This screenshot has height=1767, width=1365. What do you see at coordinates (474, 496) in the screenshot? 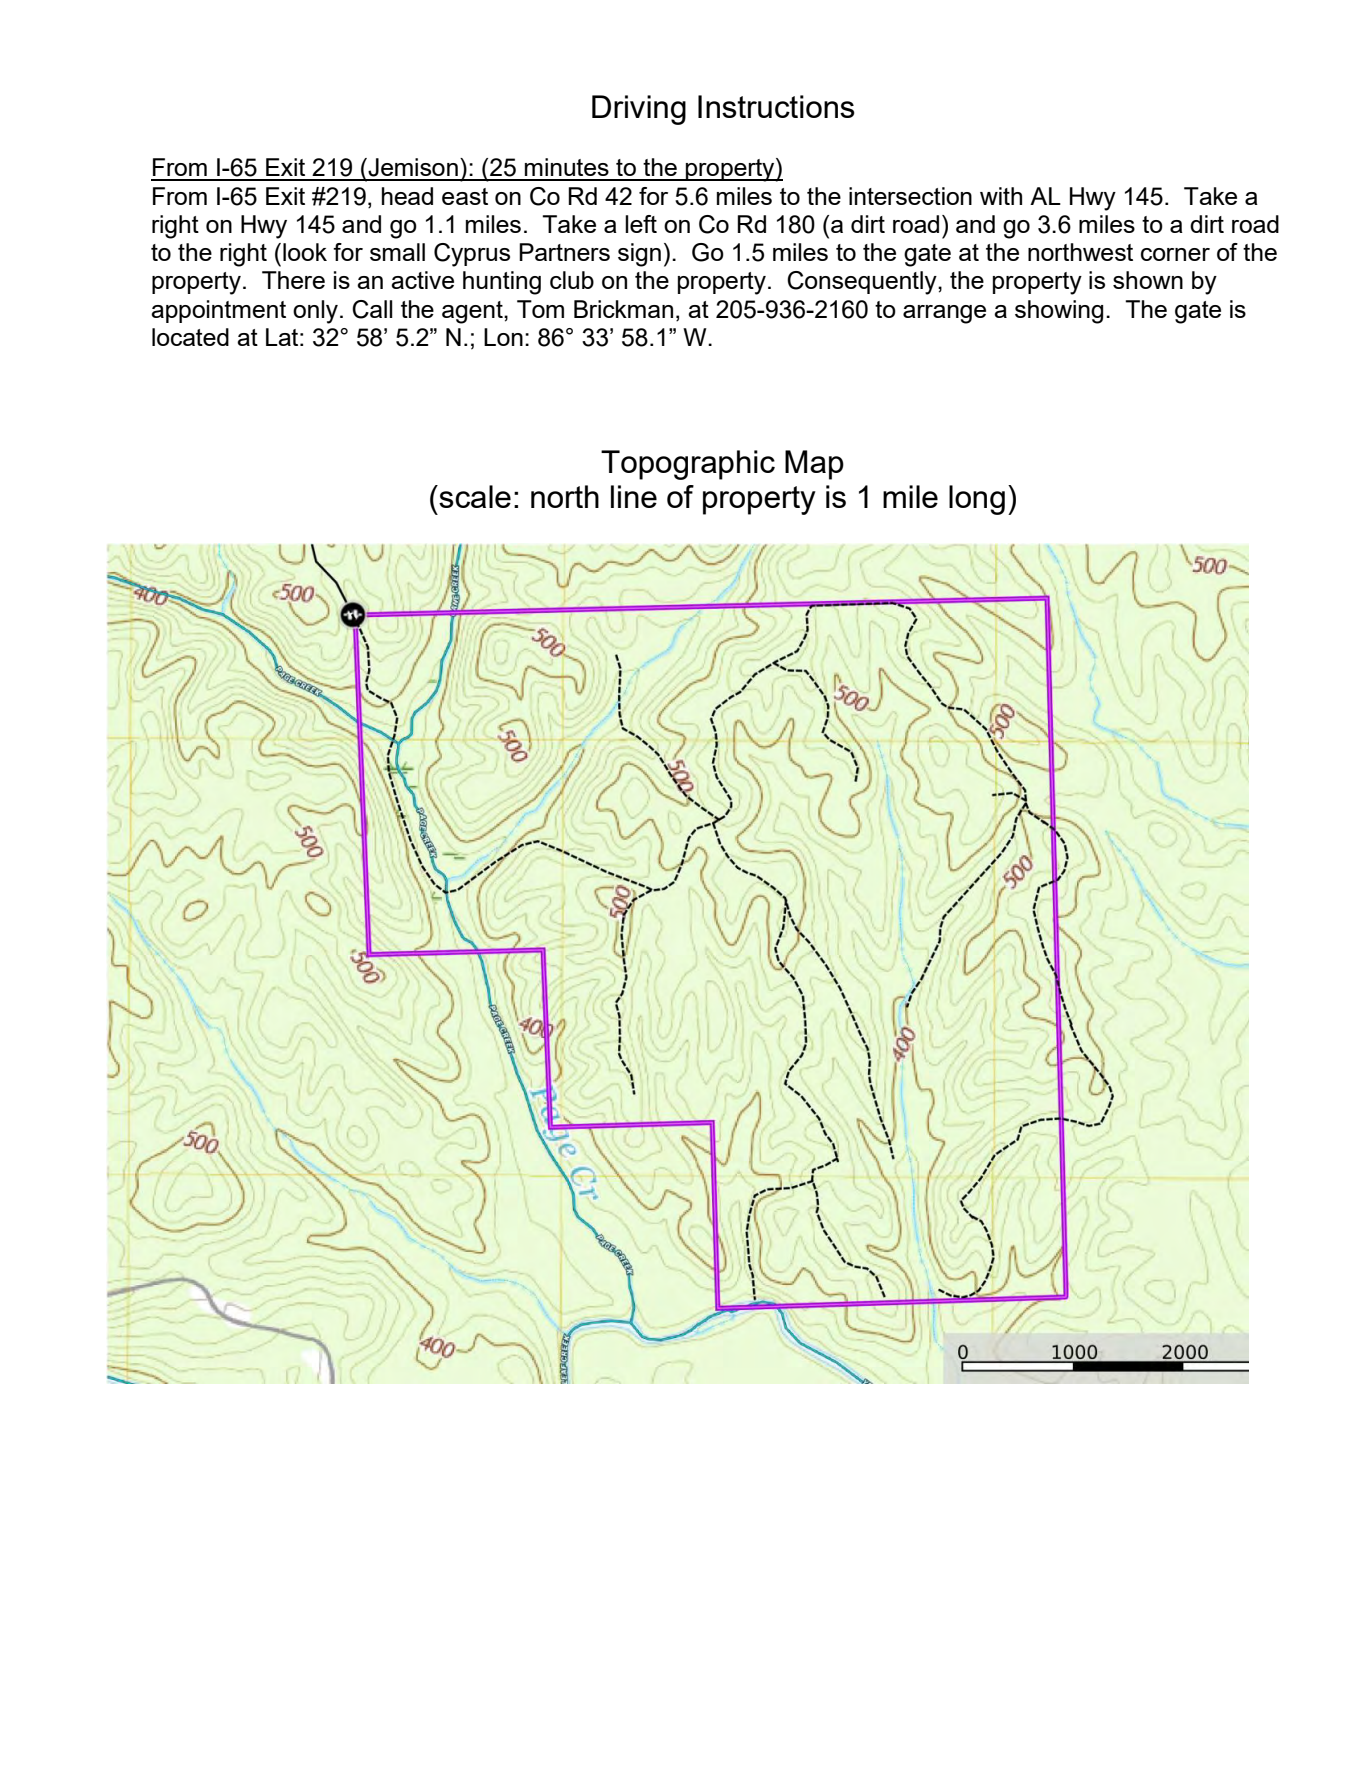
I see `scale` at bounding box center [474, 496].
